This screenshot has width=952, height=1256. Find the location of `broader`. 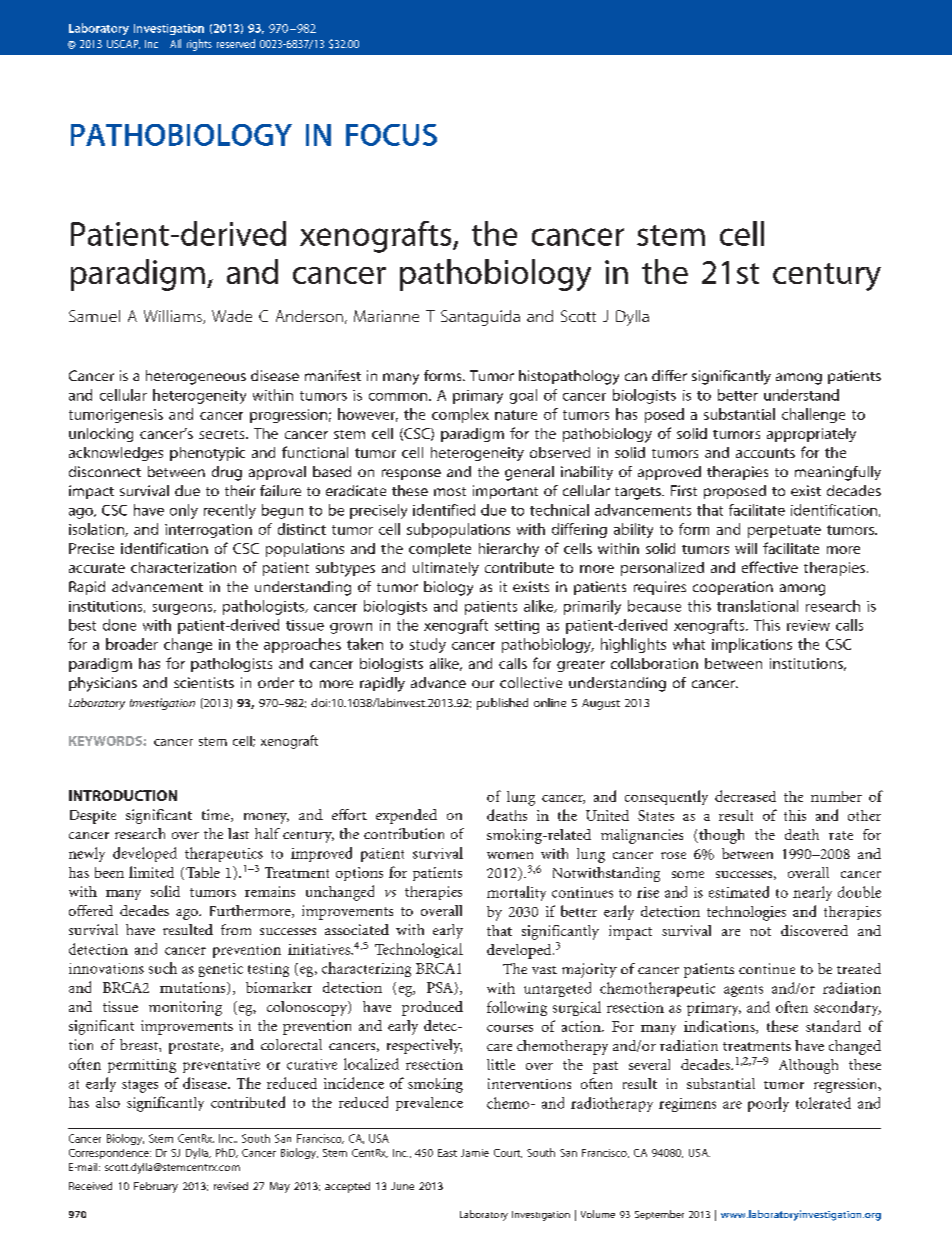

broader is located at coordinates (132, 644).
